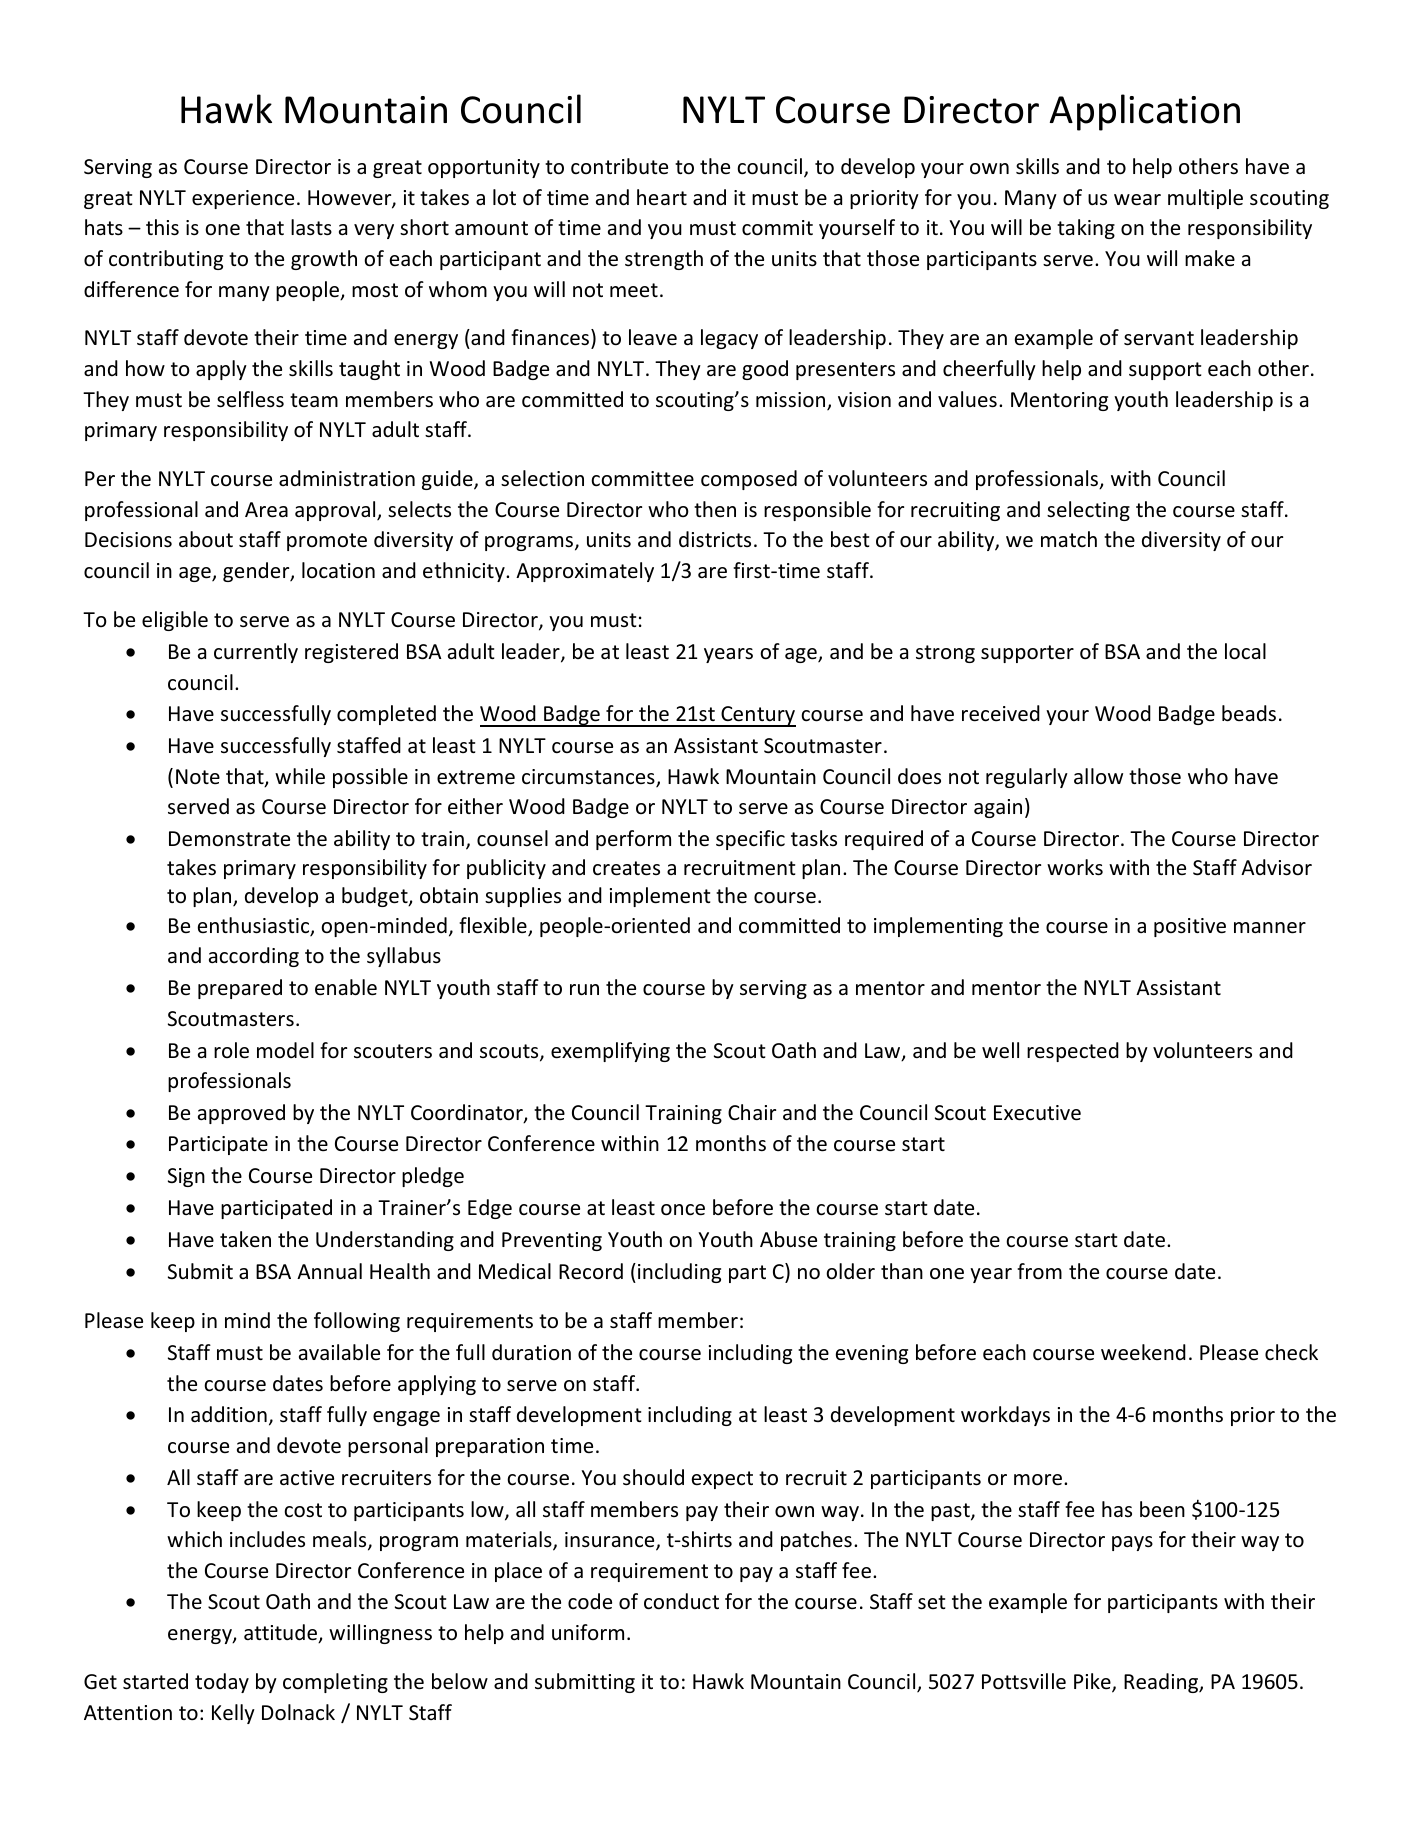  I want to click on Pike, so click(1093, 1682).
